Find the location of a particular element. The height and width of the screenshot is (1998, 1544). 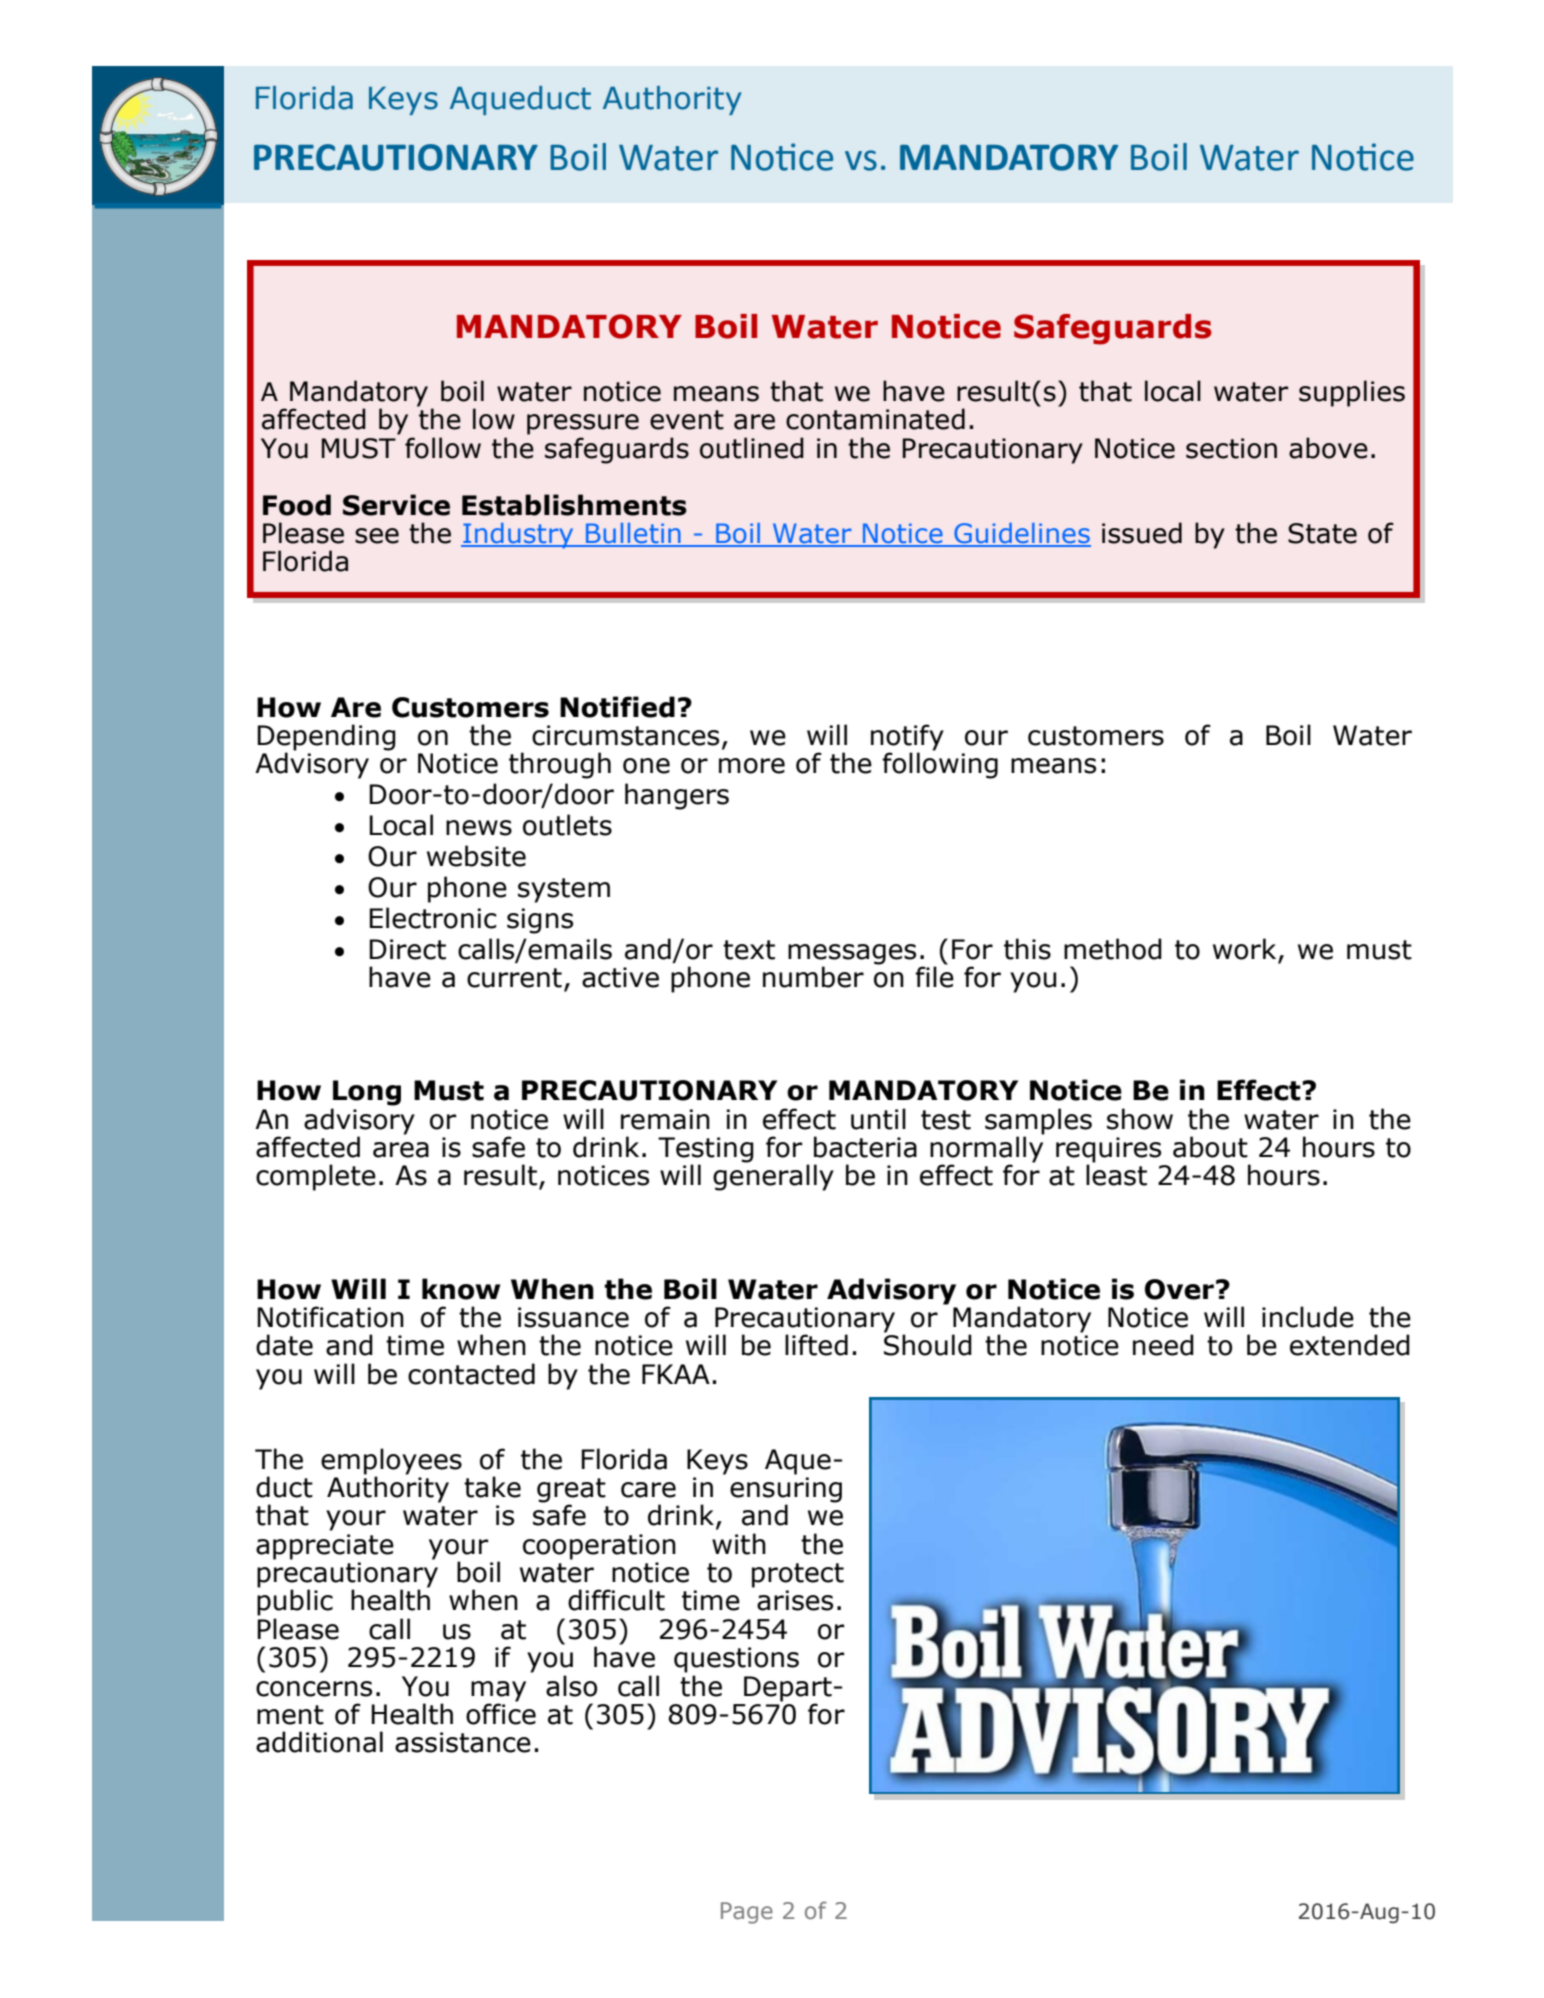

contaminated is located at coordinates (875, 419).
